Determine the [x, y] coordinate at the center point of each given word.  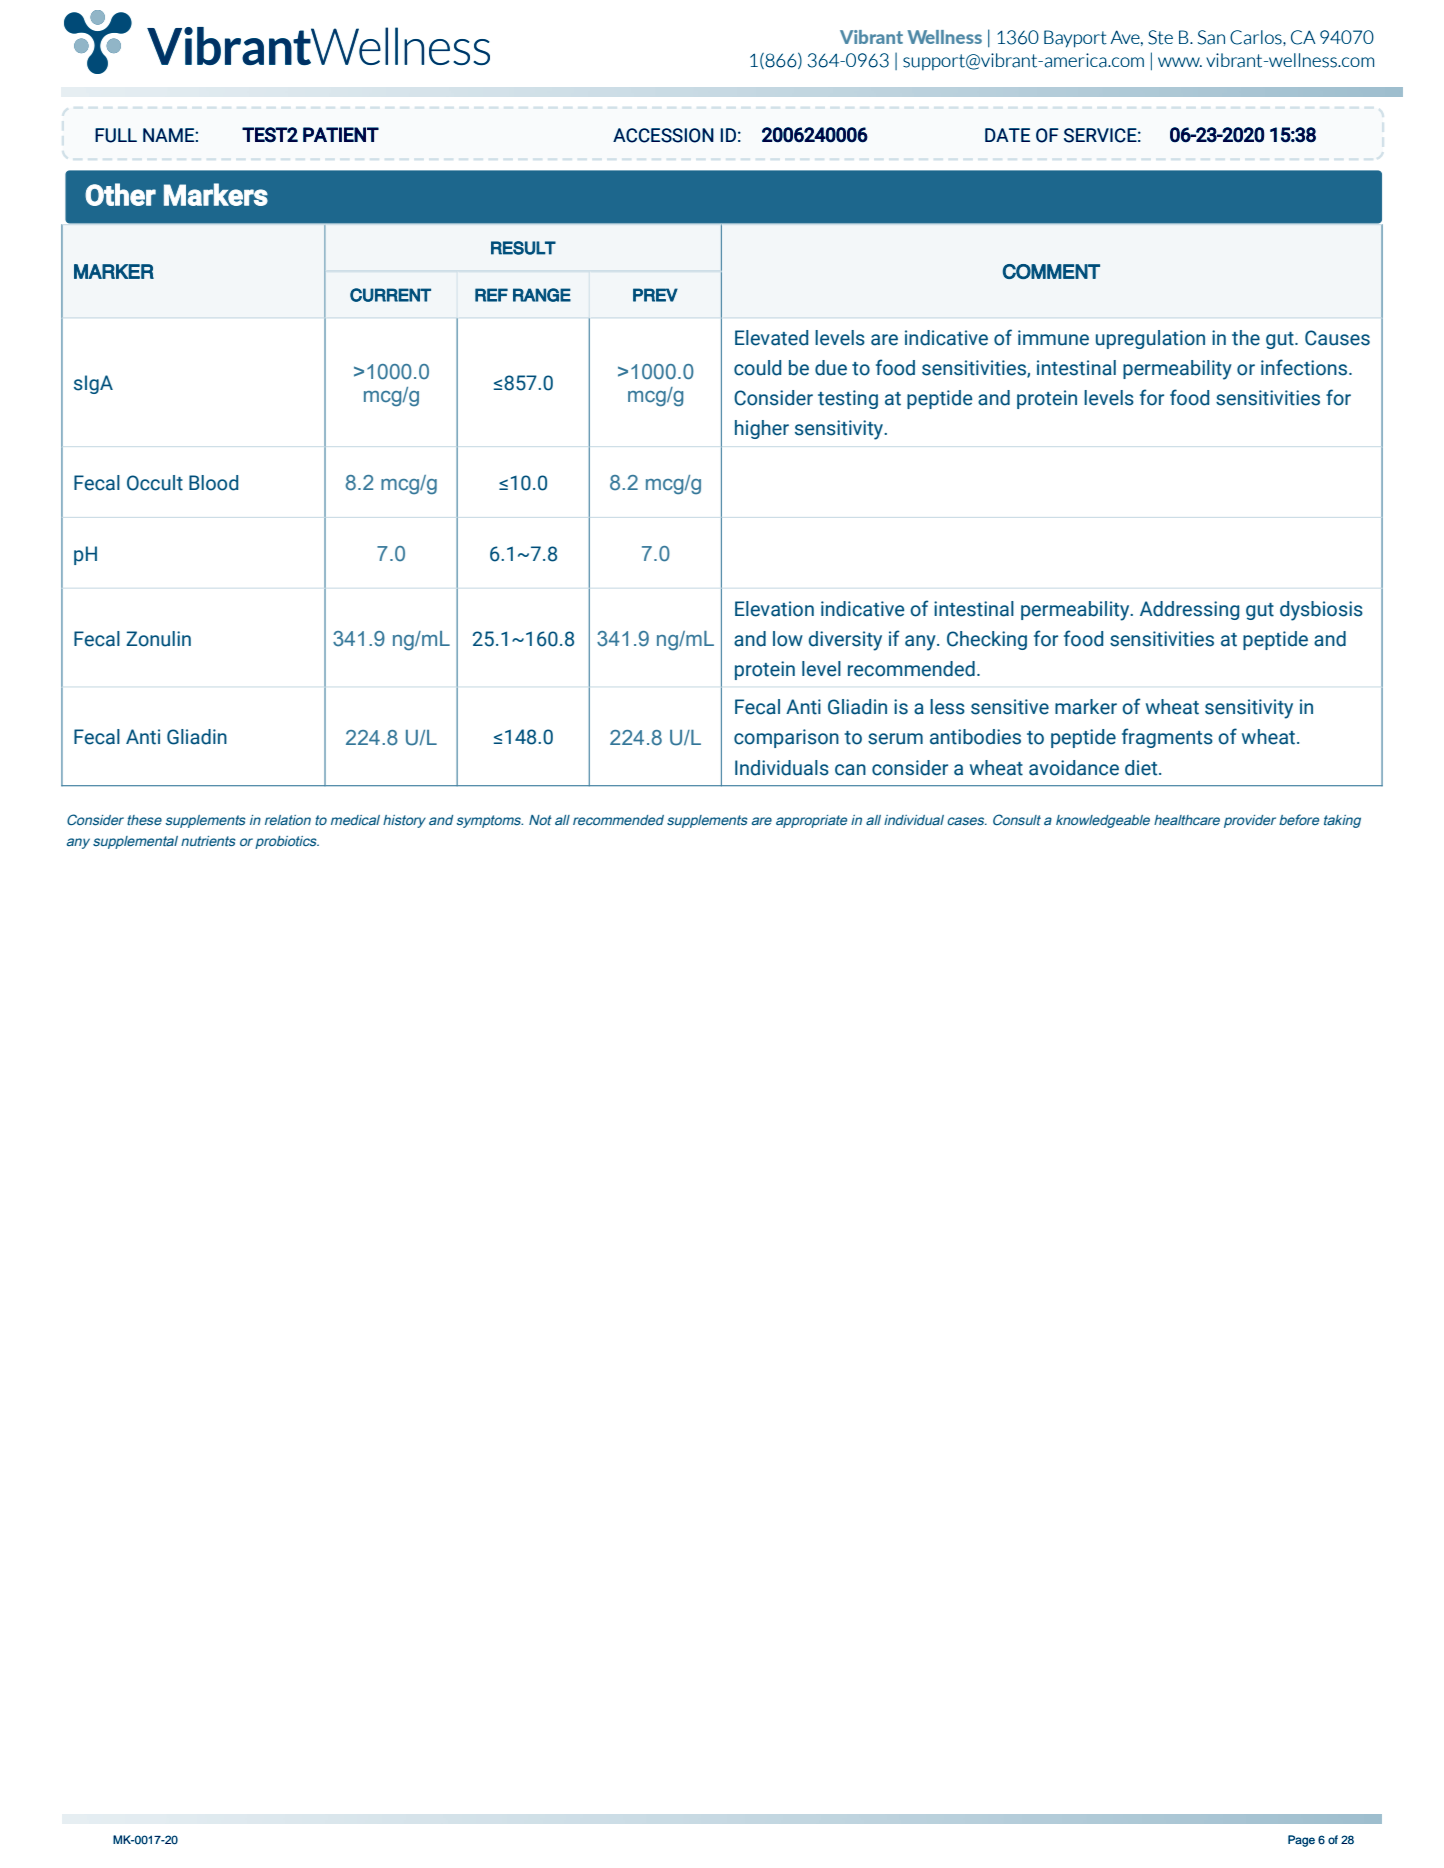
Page [1301, 1841]
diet [1142, 768]
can [850, 770]
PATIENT [341, 134]
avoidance [1074, 768]
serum [895, 739]
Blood [213, 483]
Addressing [1189, 610]
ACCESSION [663, 135]
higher [762, 429]
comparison [786, 738]
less [947, 707]
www [1180, 62]
